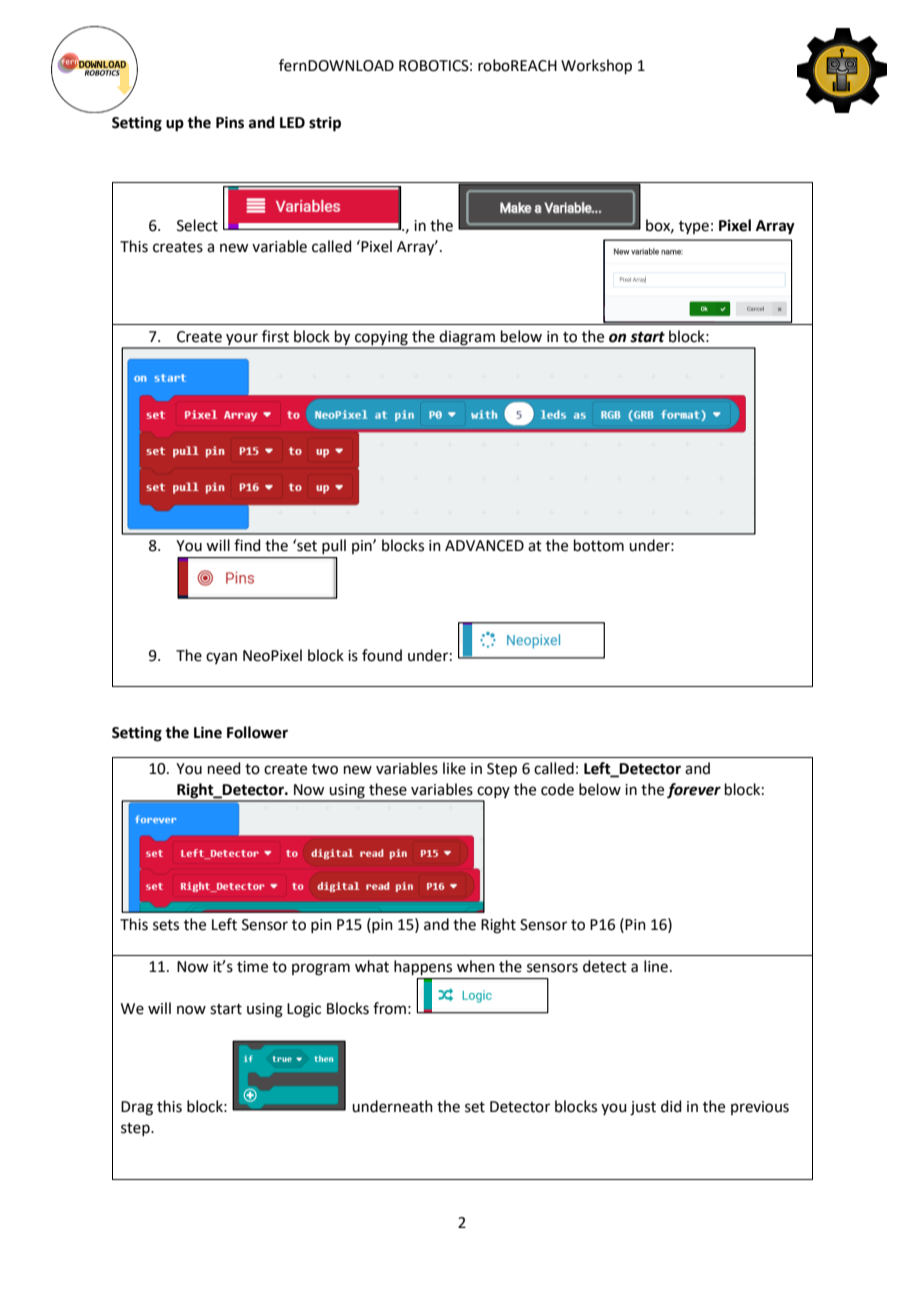  I want to click on find, so click(247, 545).
